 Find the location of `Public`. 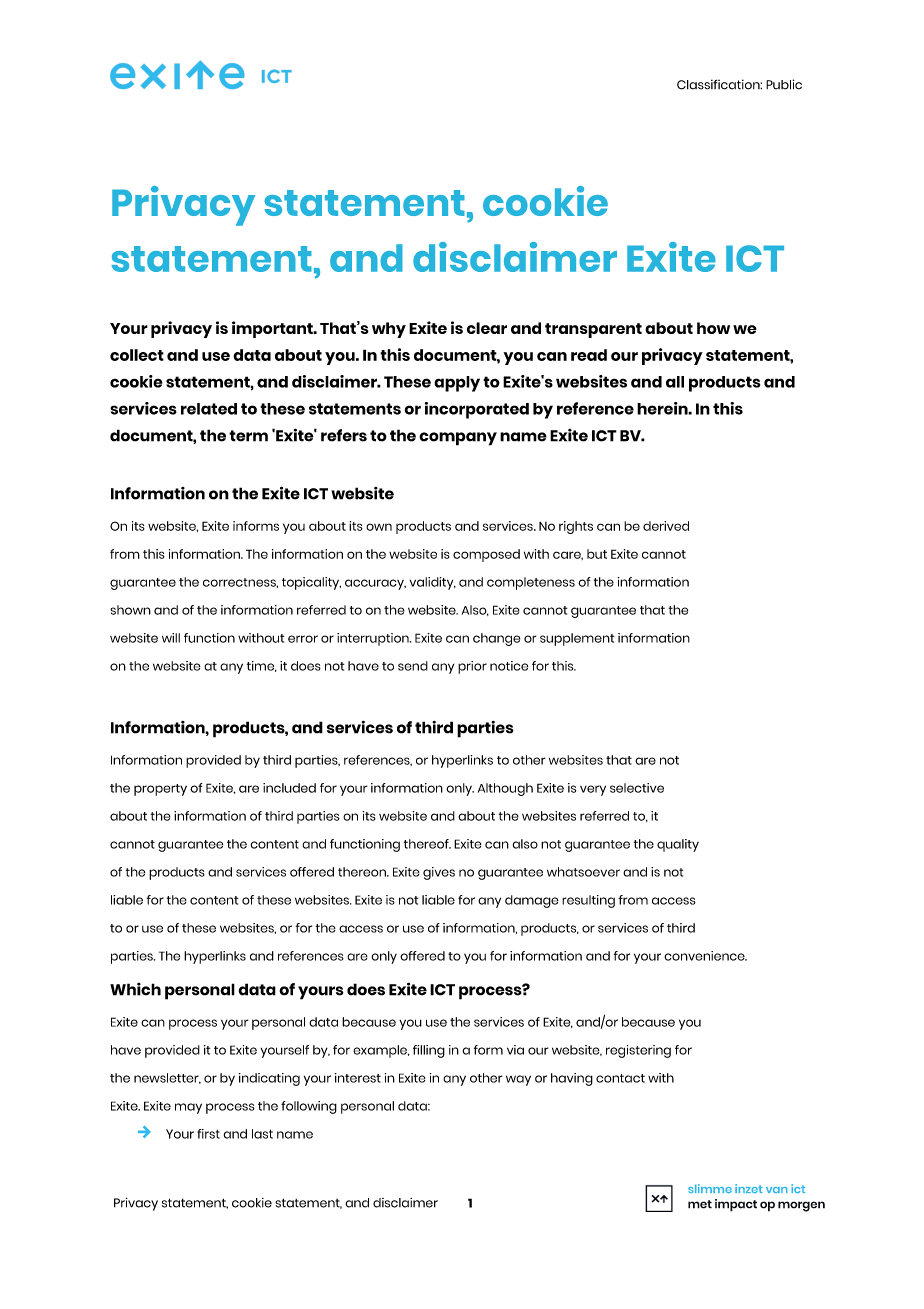

Public is located at coordinates (784, 84).
